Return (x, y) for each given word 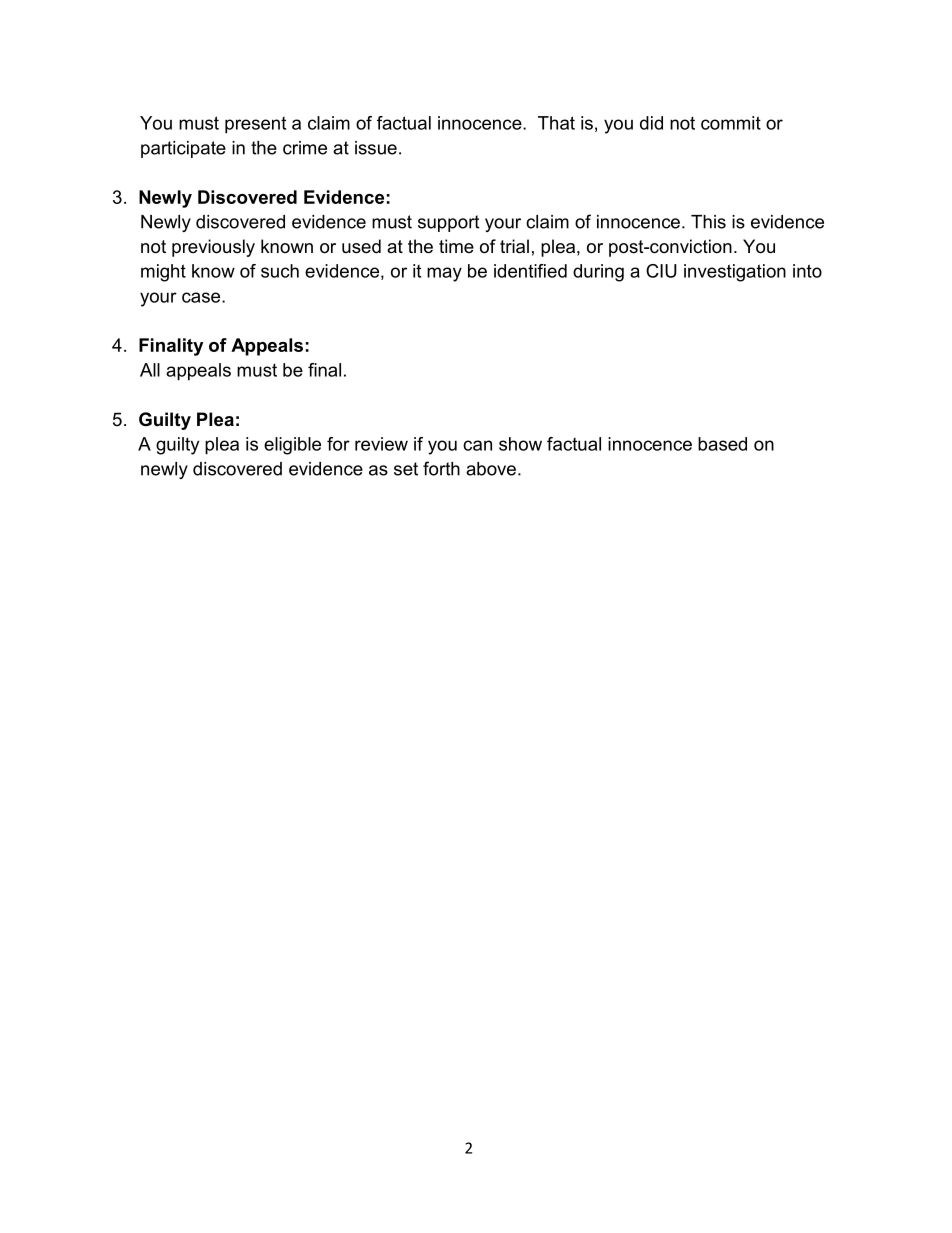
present (255, 125)
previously (213, 248)
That (556, 123)
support (448, 223)
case (202, 297)
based (722, 444)
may (444, 274)
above (491, 469)
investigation (735, 273)
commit (731, 123)
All (150, 370)
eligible (292, 446)
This (708, 222)
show (520, 444)
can (477, 445)
